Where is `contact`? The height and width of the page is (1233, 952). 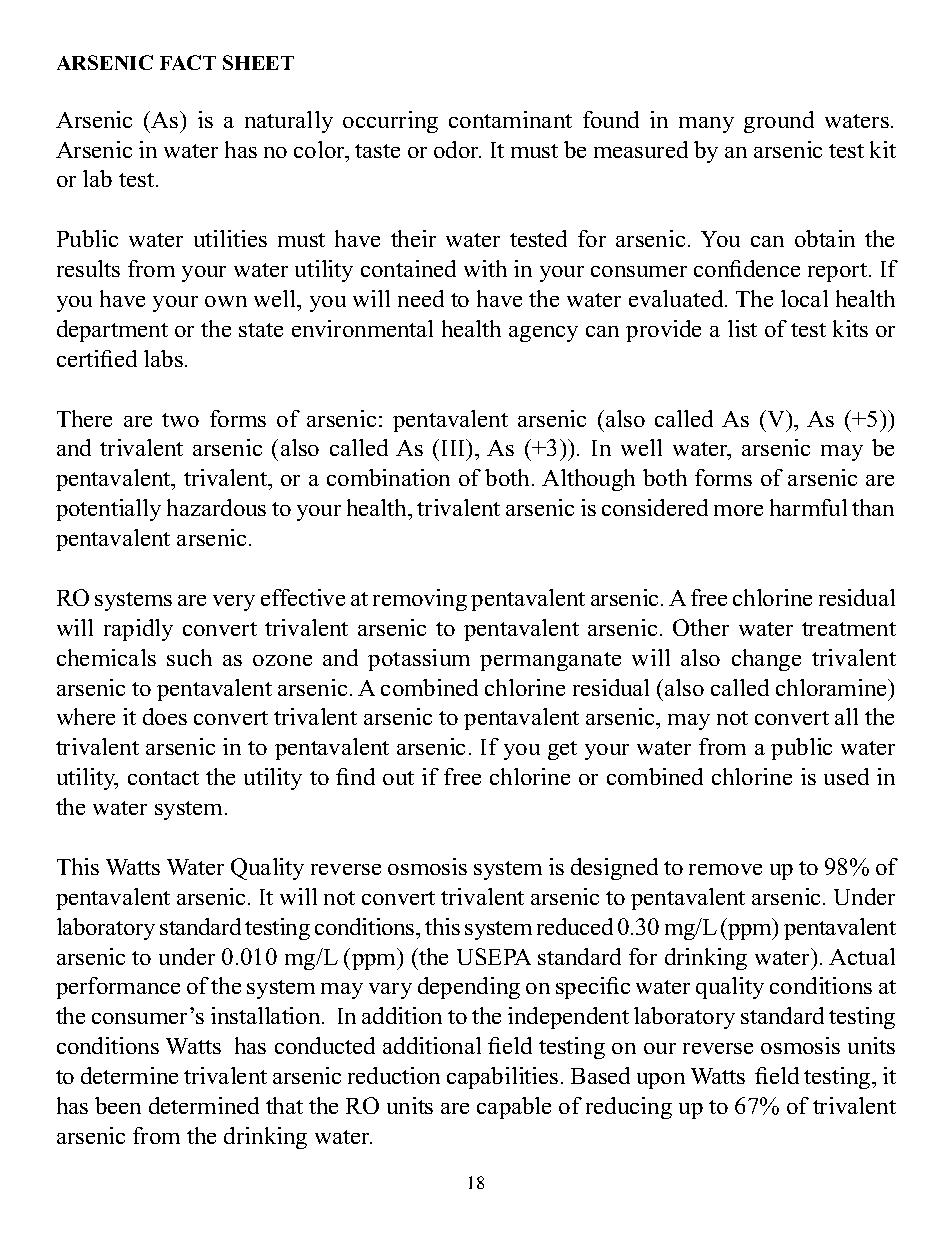
contact is located at coordinates (163, 778).
